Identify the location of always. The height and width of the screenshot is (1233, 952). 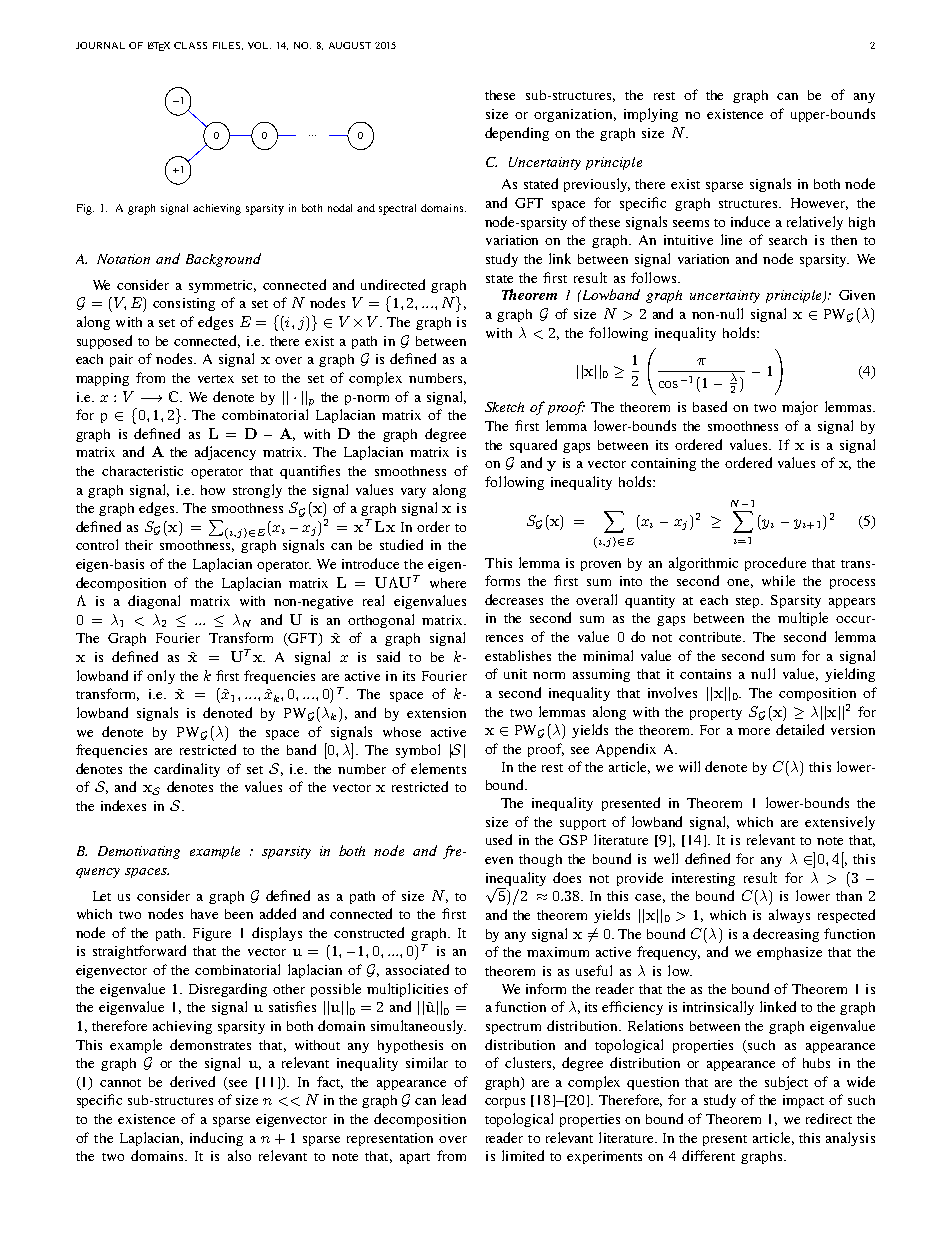
(789, 916).
